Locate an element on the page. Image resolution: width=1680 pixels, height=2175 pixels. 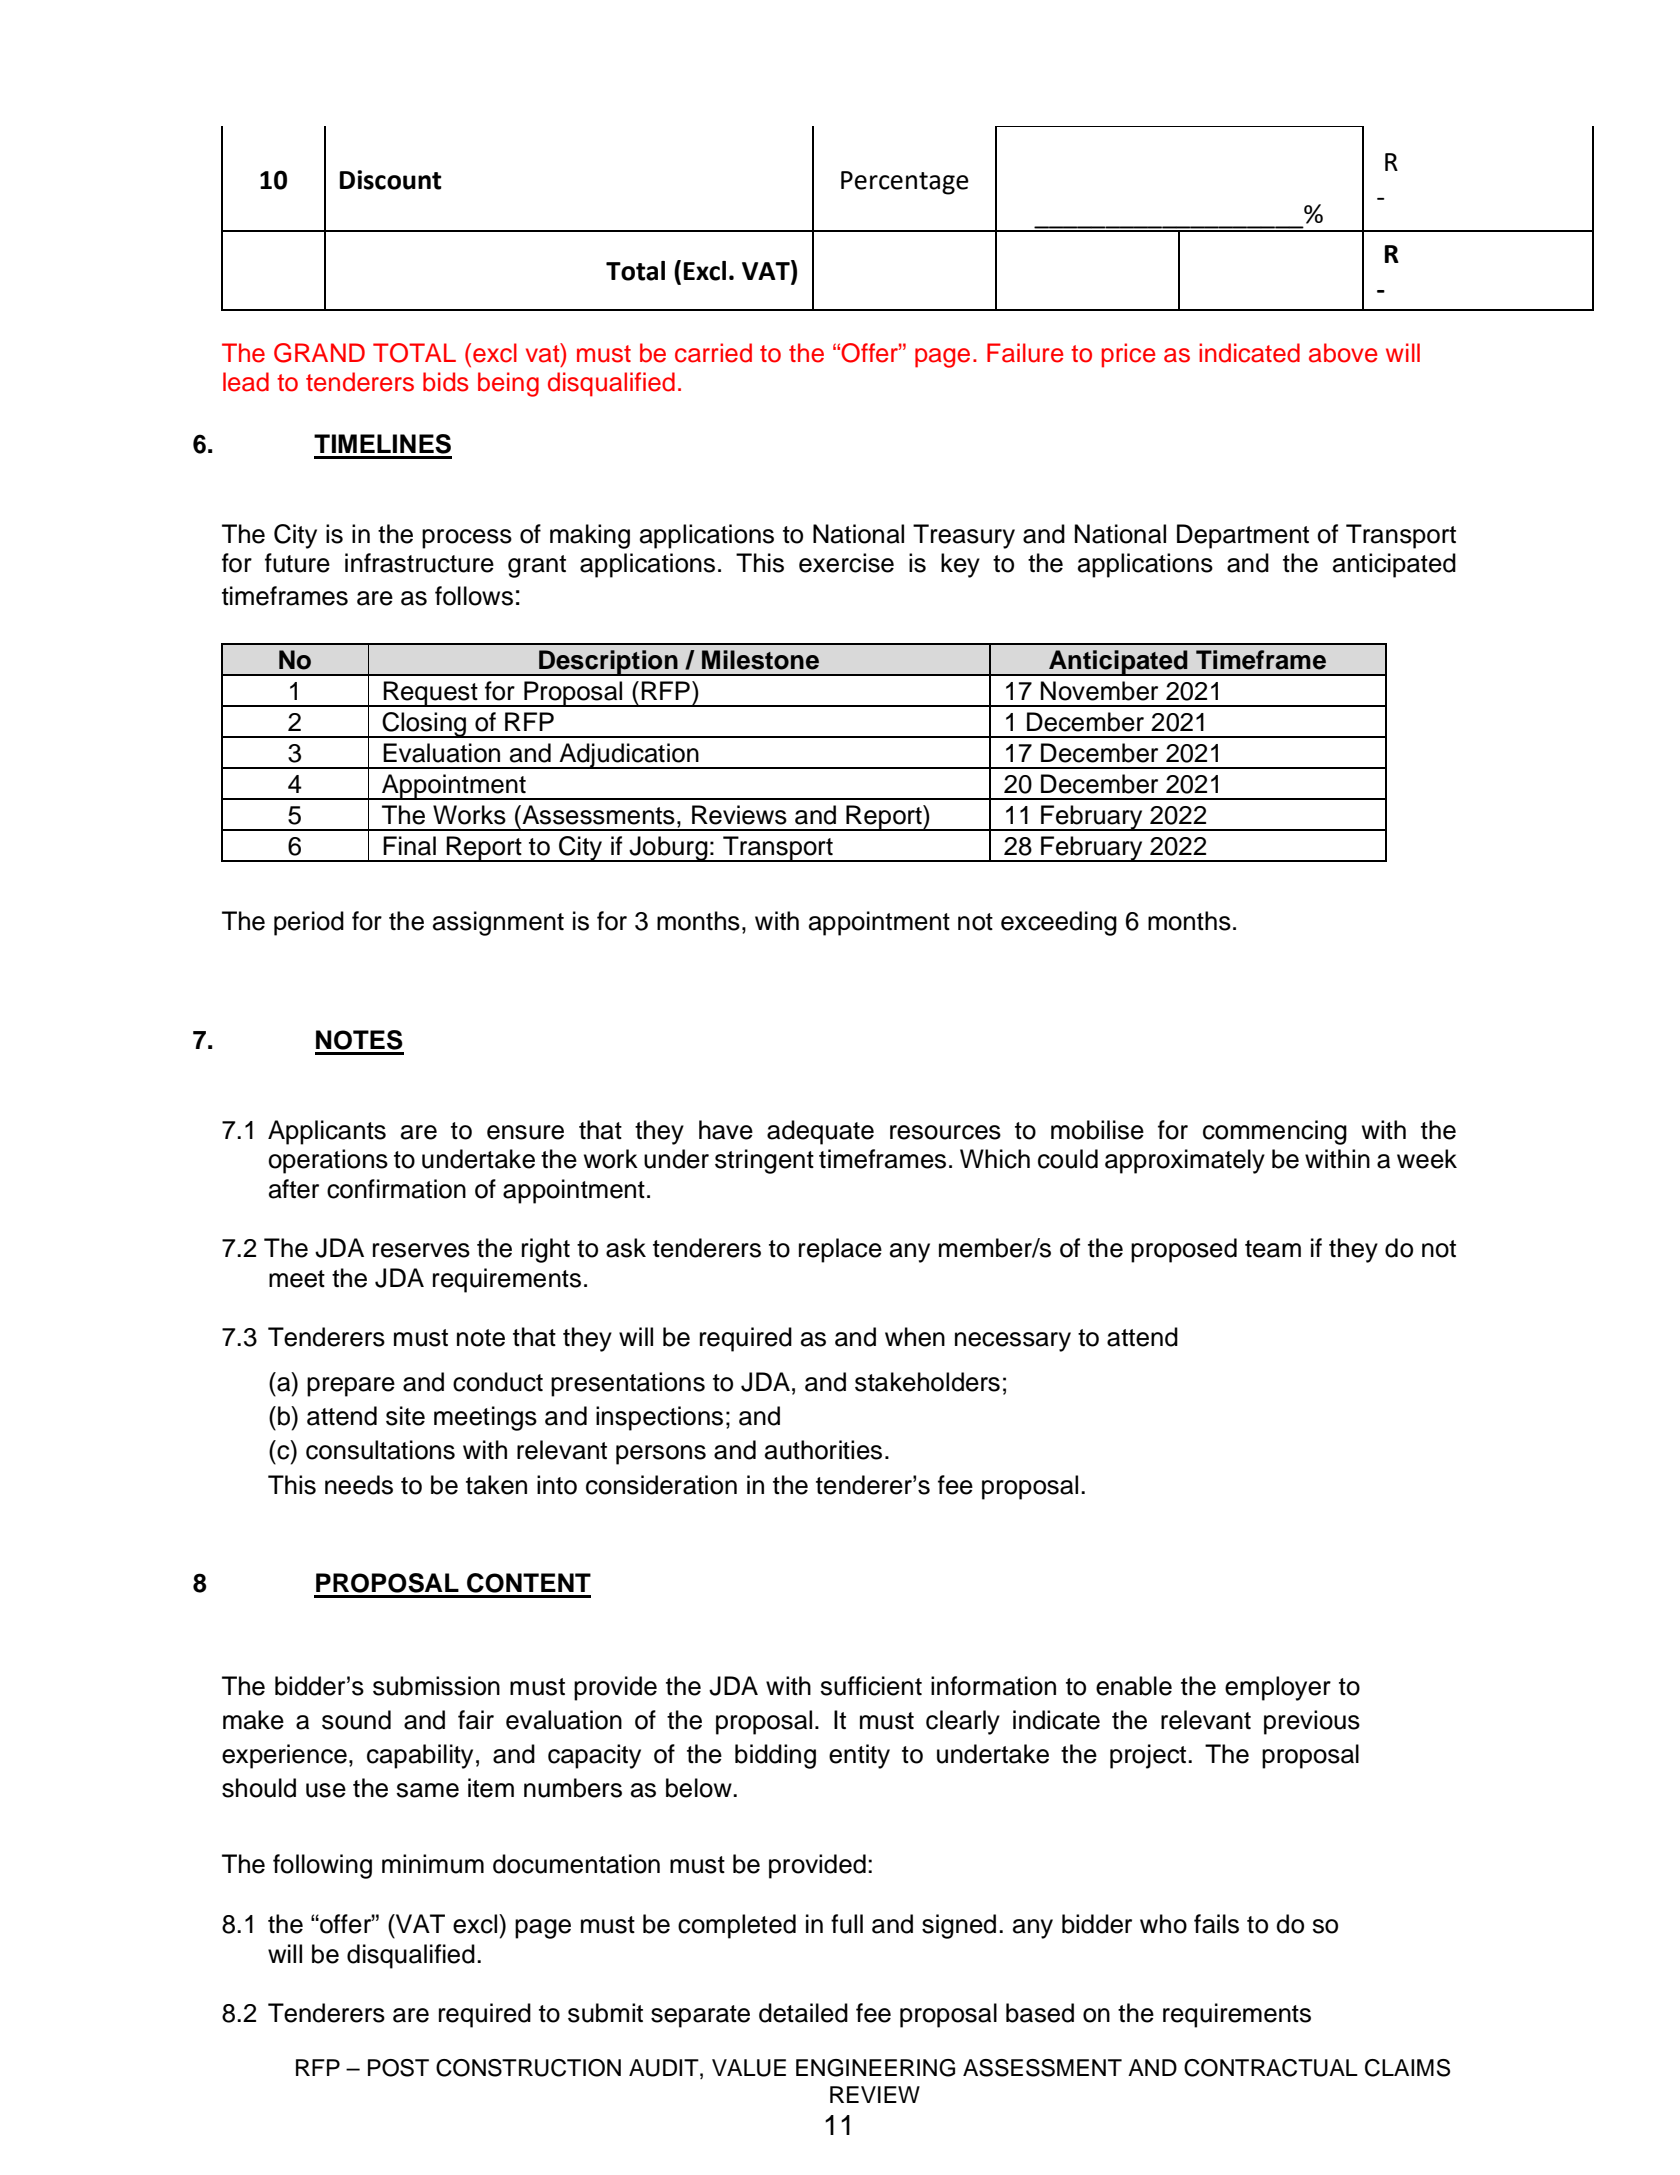
Discount is located at coordinates (391, 180).
